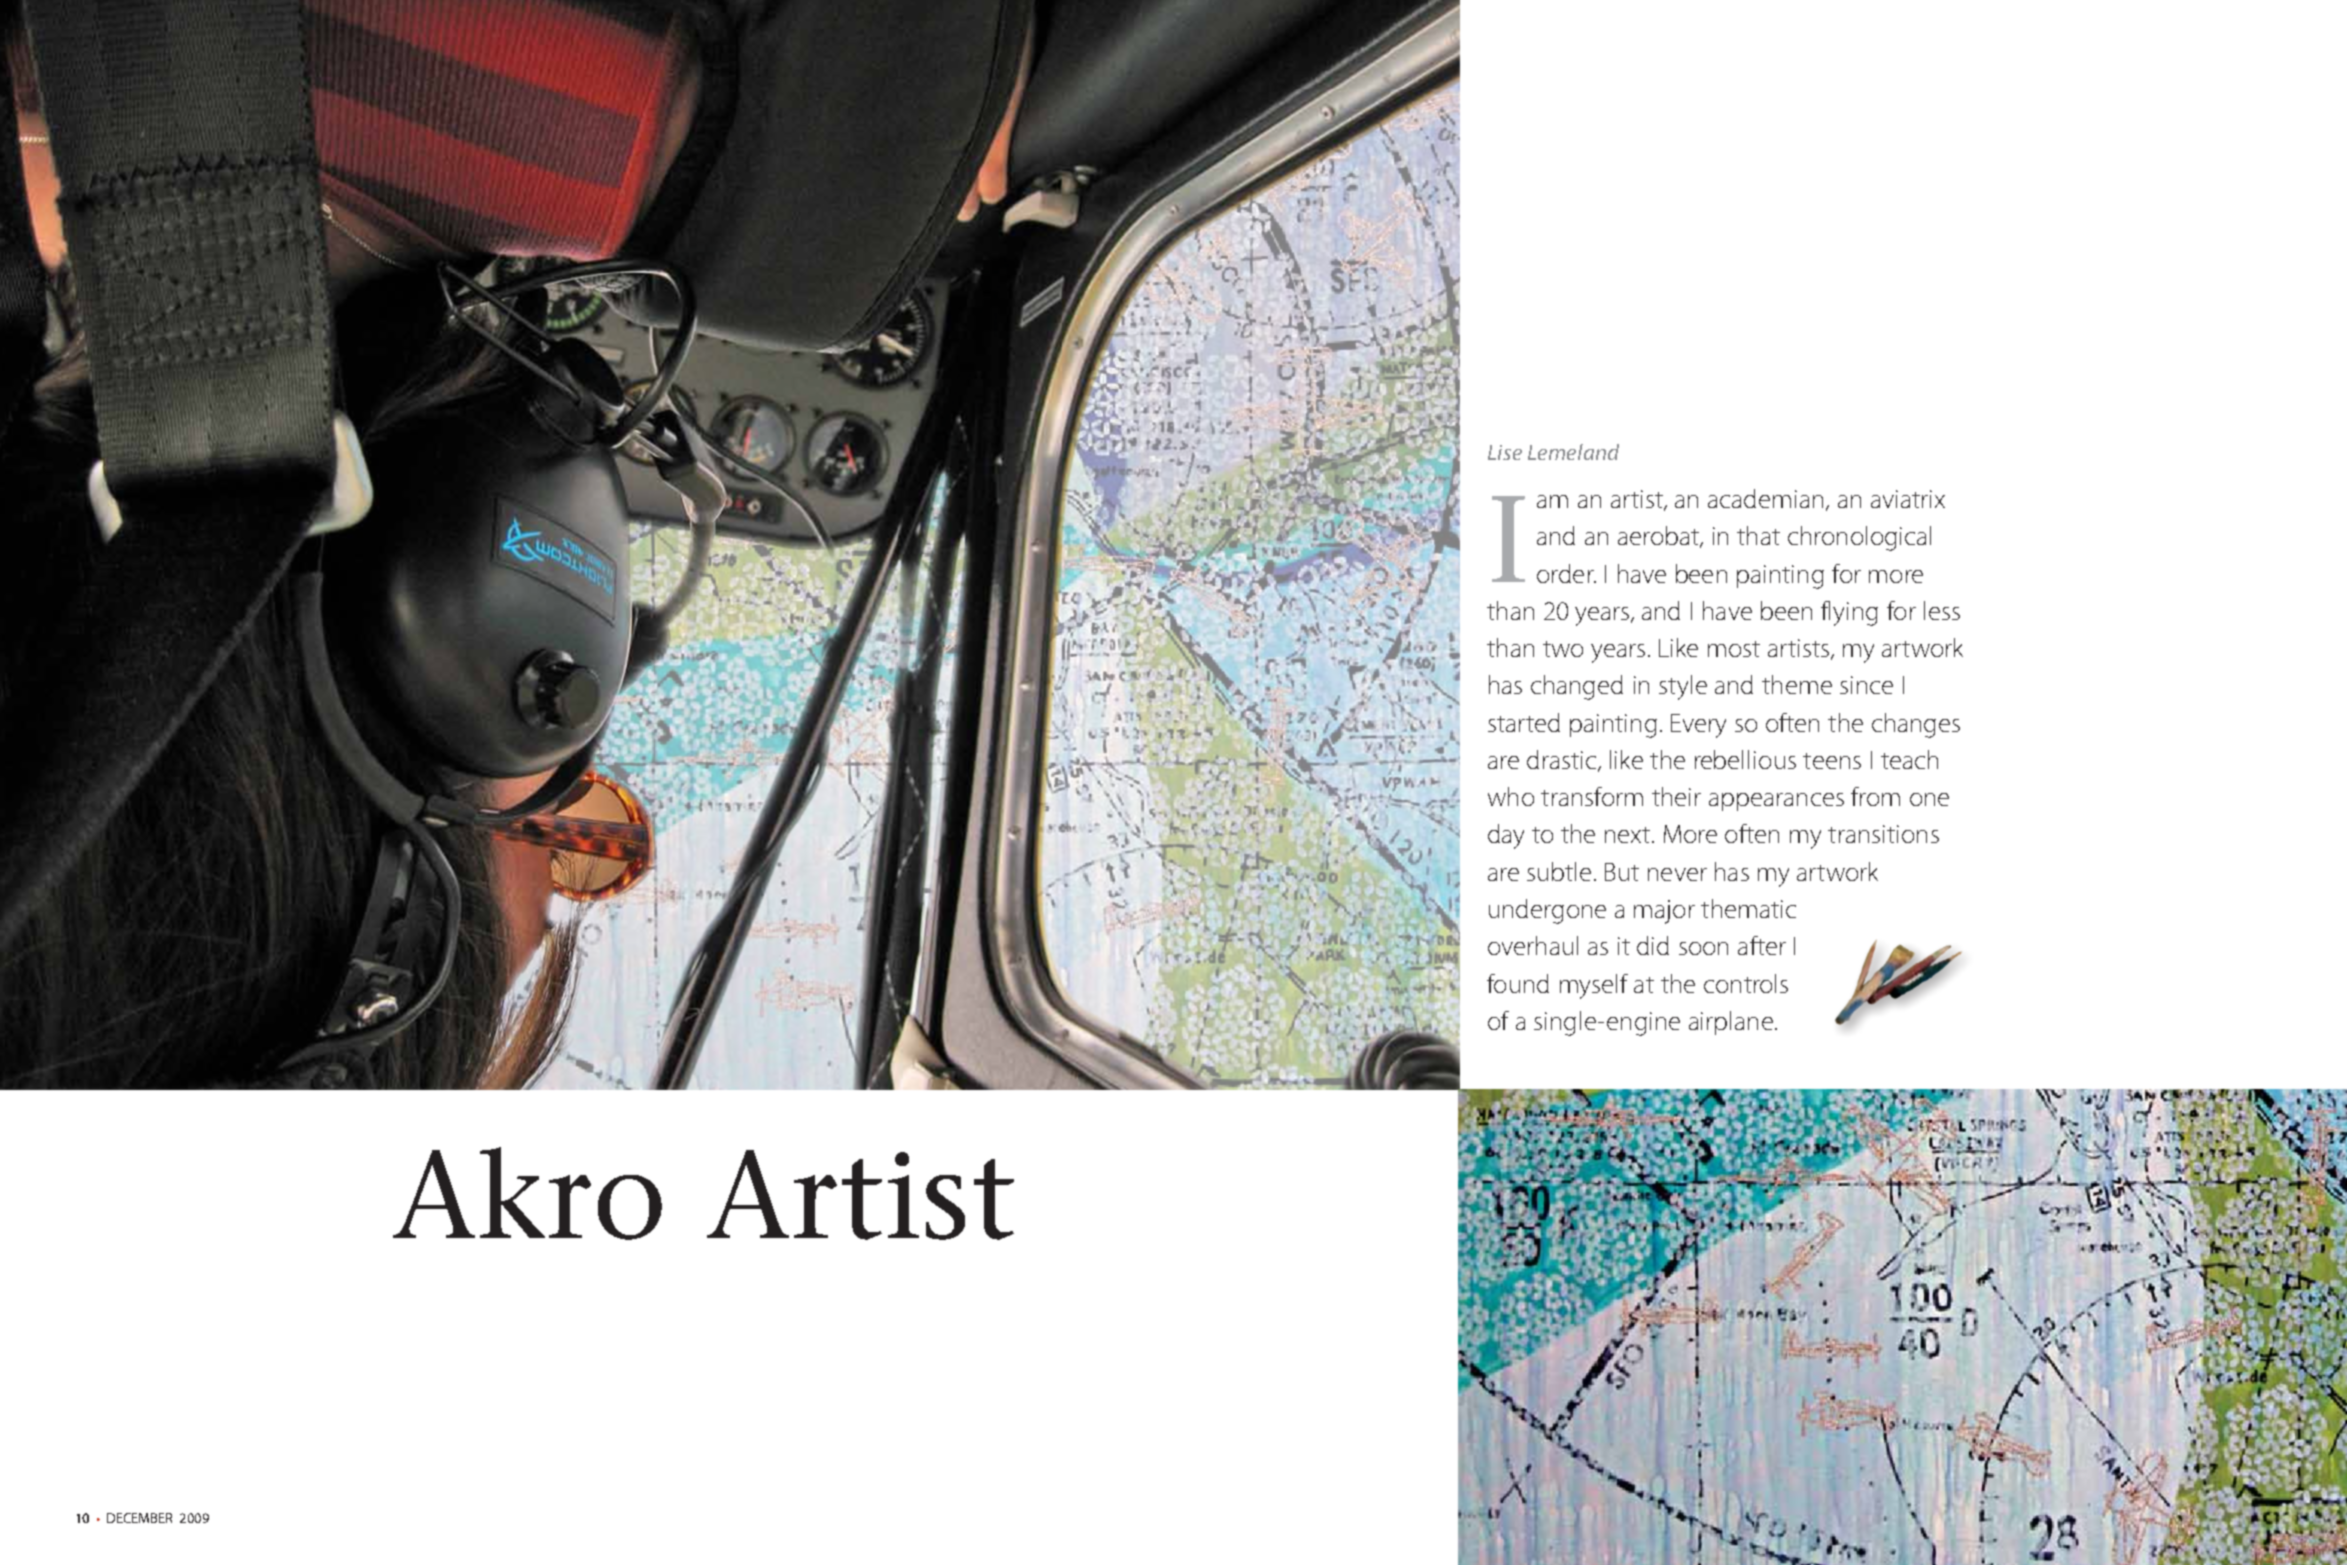 The image size is (2347, 1565). What do you see at coordinates (1859, 538) in the screenshot?
I see `chronological` at bounding box center [1859, 538].
